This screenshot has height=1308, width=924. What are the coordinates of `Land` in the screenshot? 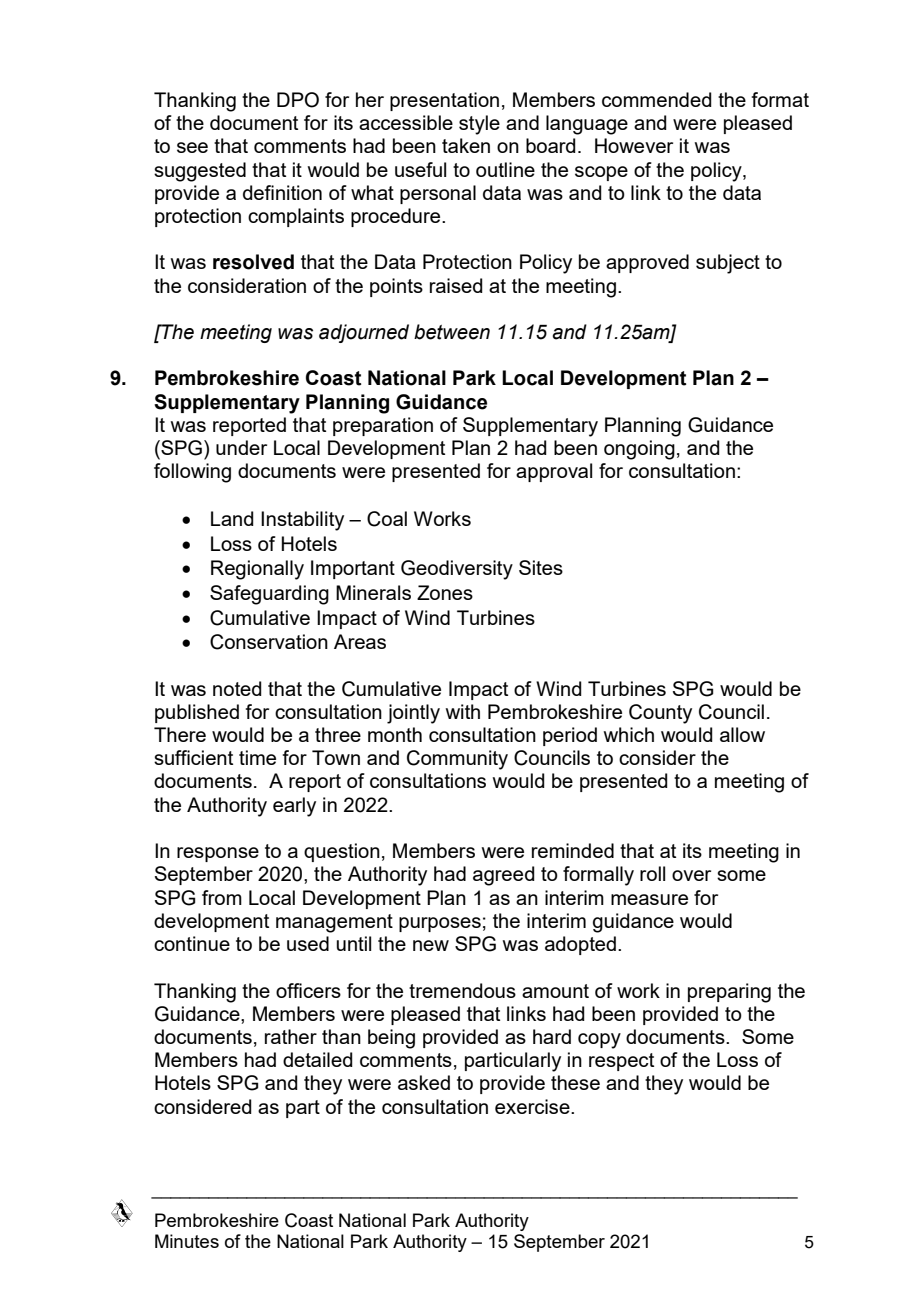 It's located at (232, 518).
